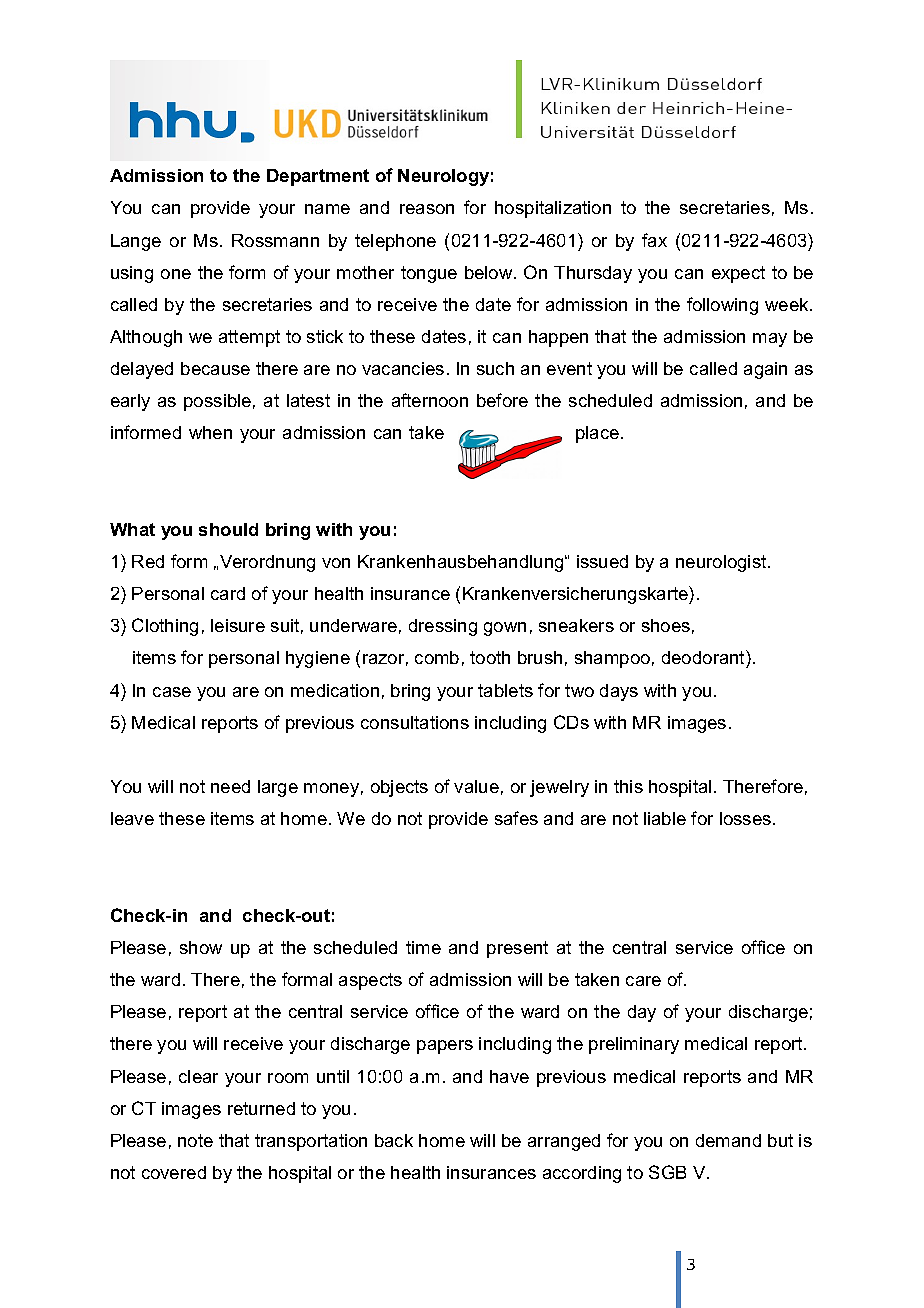 Image resolution: width=924 pixels, height=1308 pixels. What do you see at coordinates (747, 818) in the image?
I see `losses` at bounding box center [747, 818].
